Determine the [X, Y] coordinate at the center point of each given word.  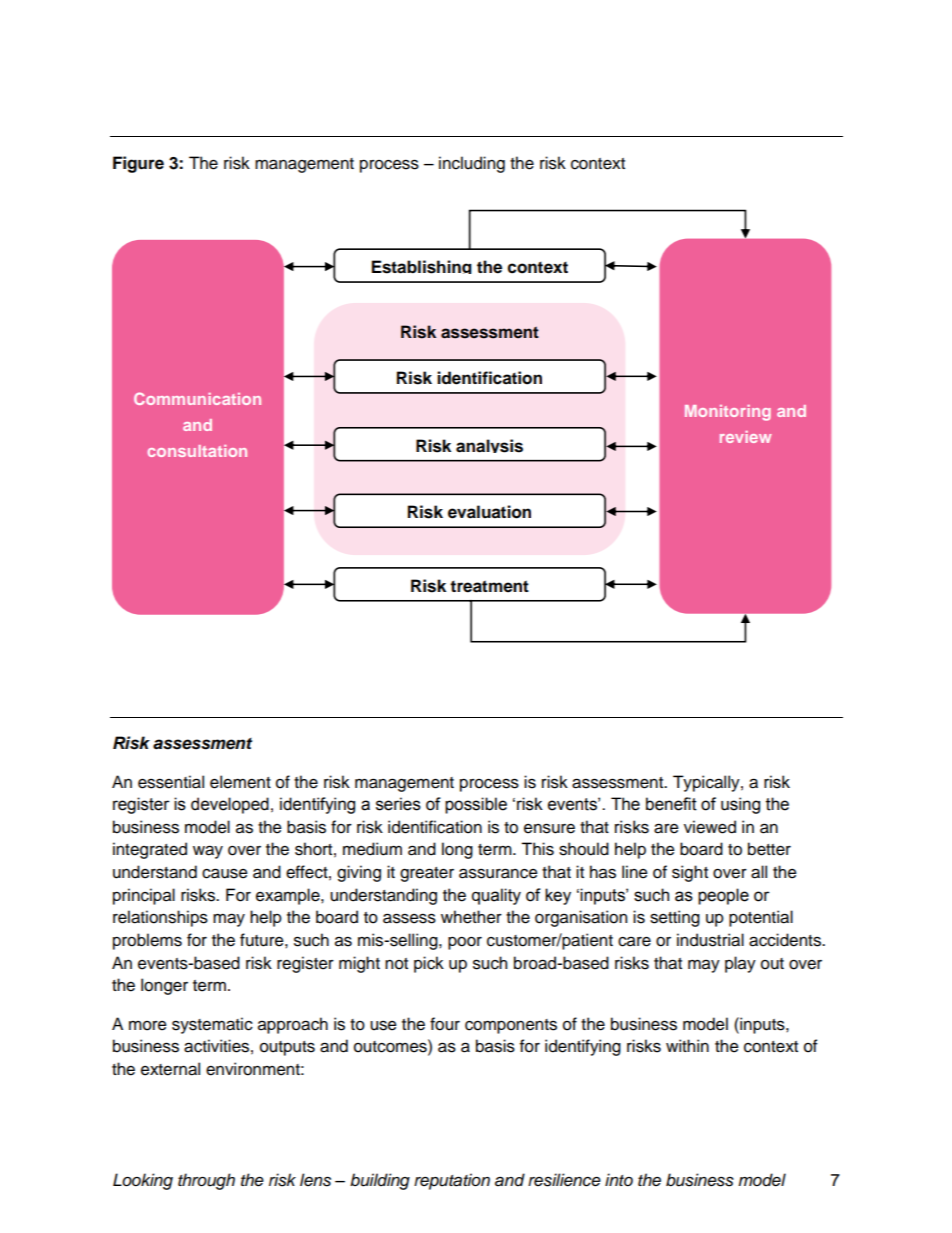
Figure [138, 164]
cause [225, 873]
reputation [452, 1181]
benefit [671, 804]
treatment [489, 586]
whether [471, 917]
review [746, 437]
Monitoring [728, 413]
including [472, 164]
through [206, 1181]
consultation [197, 451]
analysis [489, 446]
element [240, 782]
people [723, 896]
